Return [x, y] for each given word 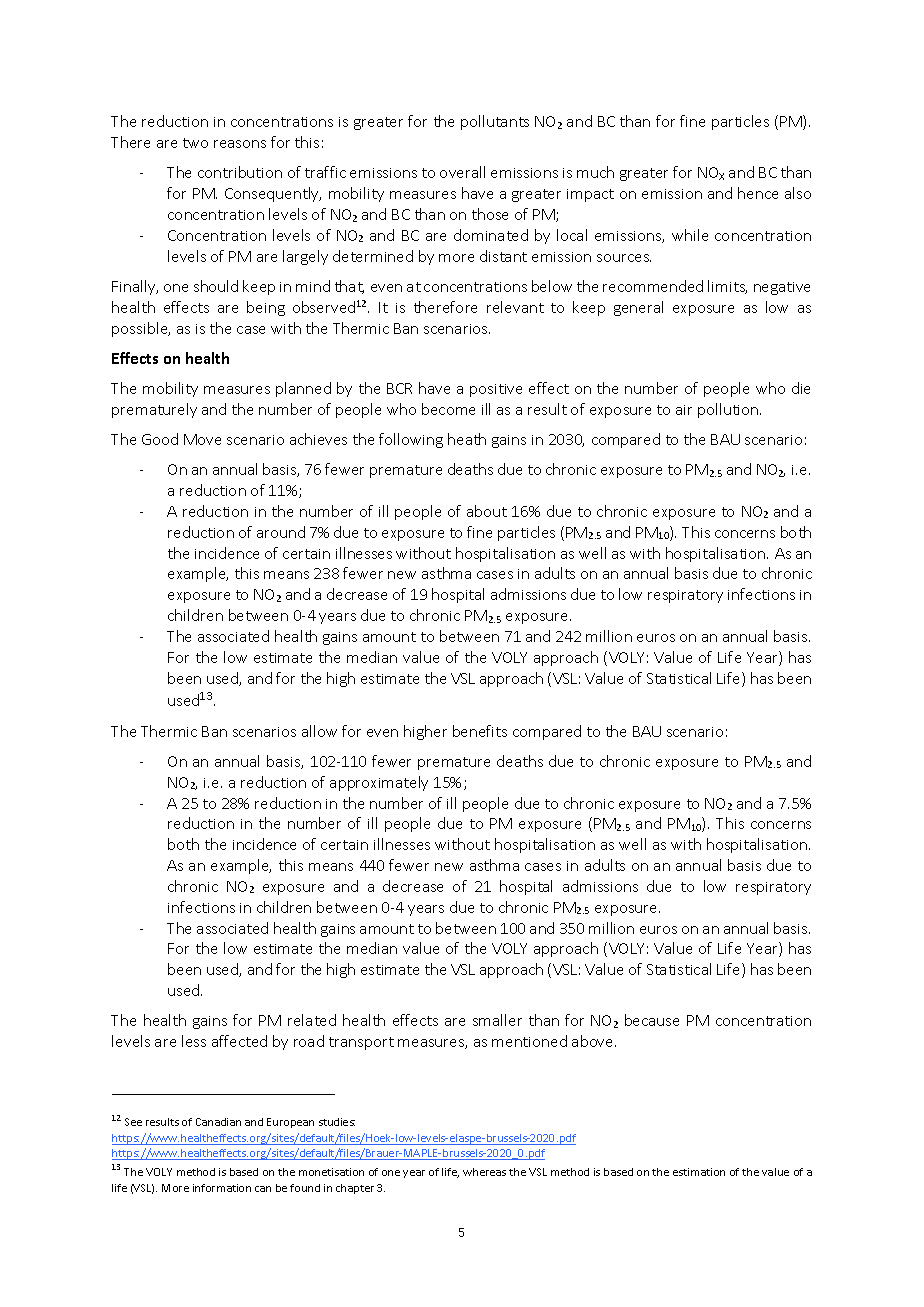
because [652, 1020]
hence [758, 193]
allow [319, 731]
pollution [729, 410]
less [194, 1041]
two [195, 143]
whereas [484, 1172]
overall [462, 172]
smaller [497, 1020]
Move [202, 439]
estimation [699, 1172]
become [448, 409]
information [222, 1188]
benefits [480, 731]
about [487, 511]
